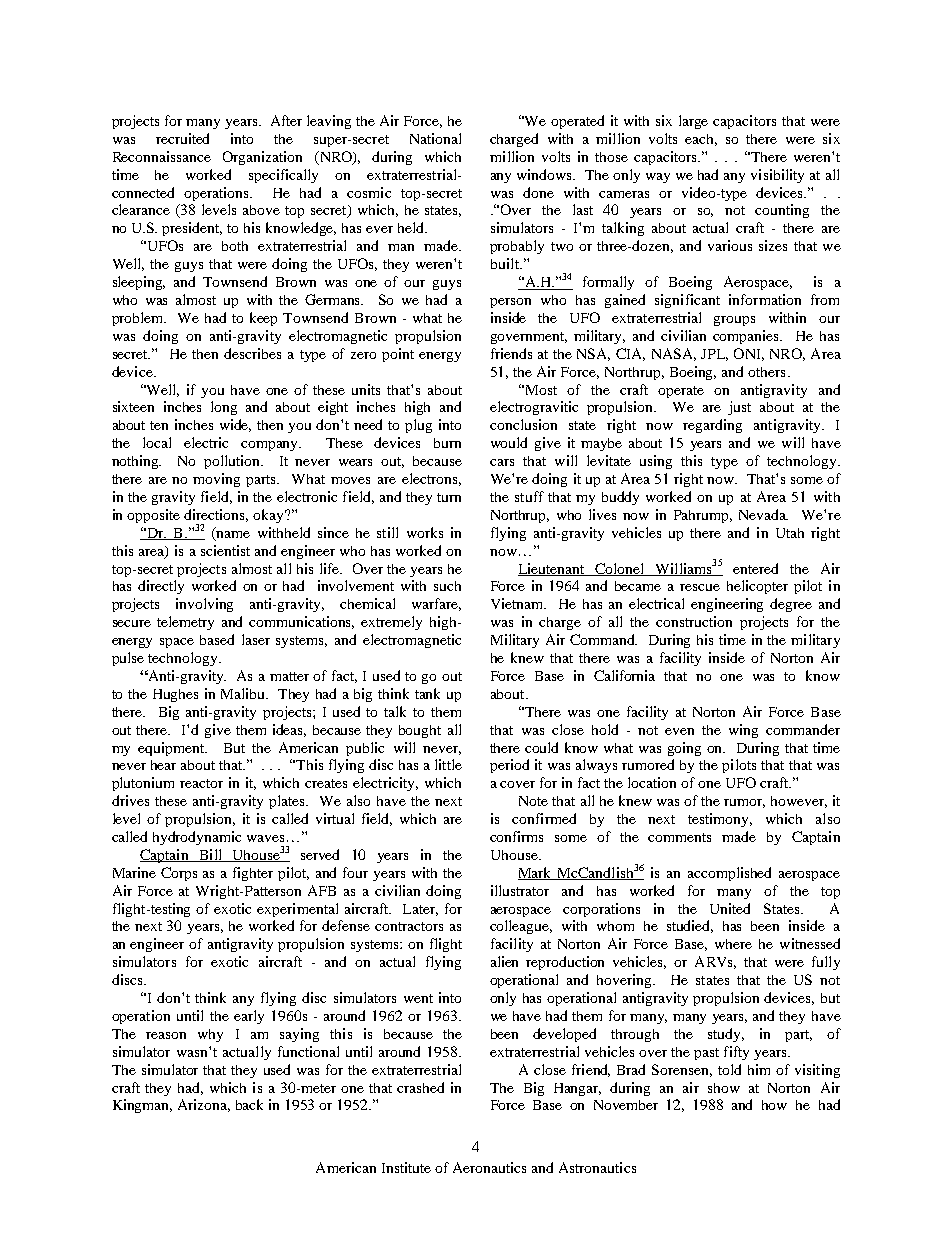  What do you see at coordinates (724, 1088) in the screenshot?
I see `show` at bounding box center [724, 1088].
